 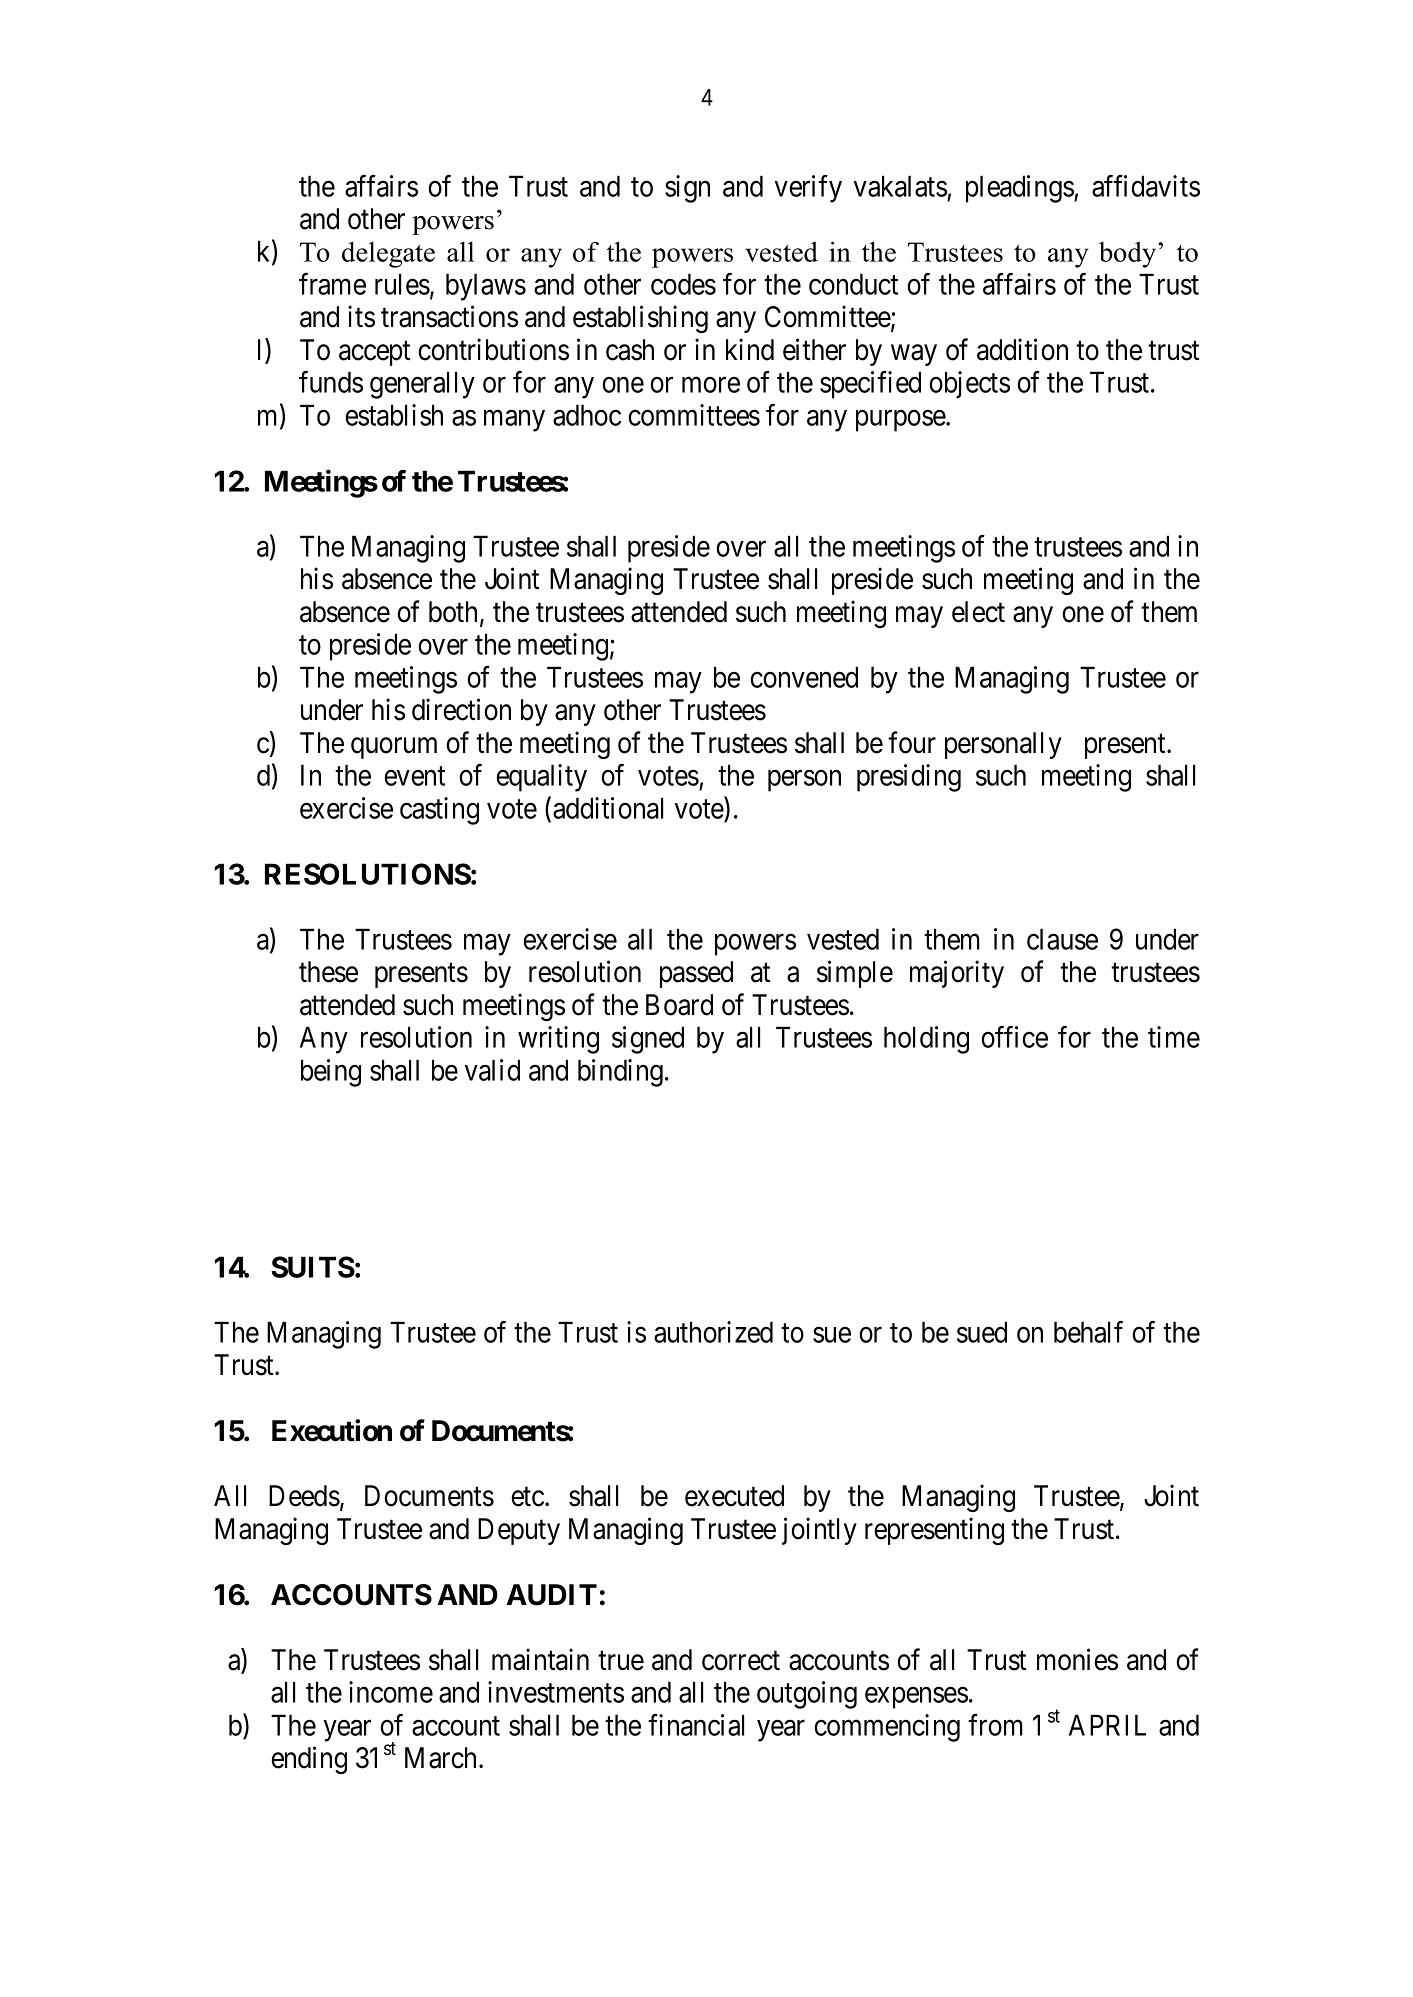 I want to click on APRIL, so click(x=1107, y=1725).
